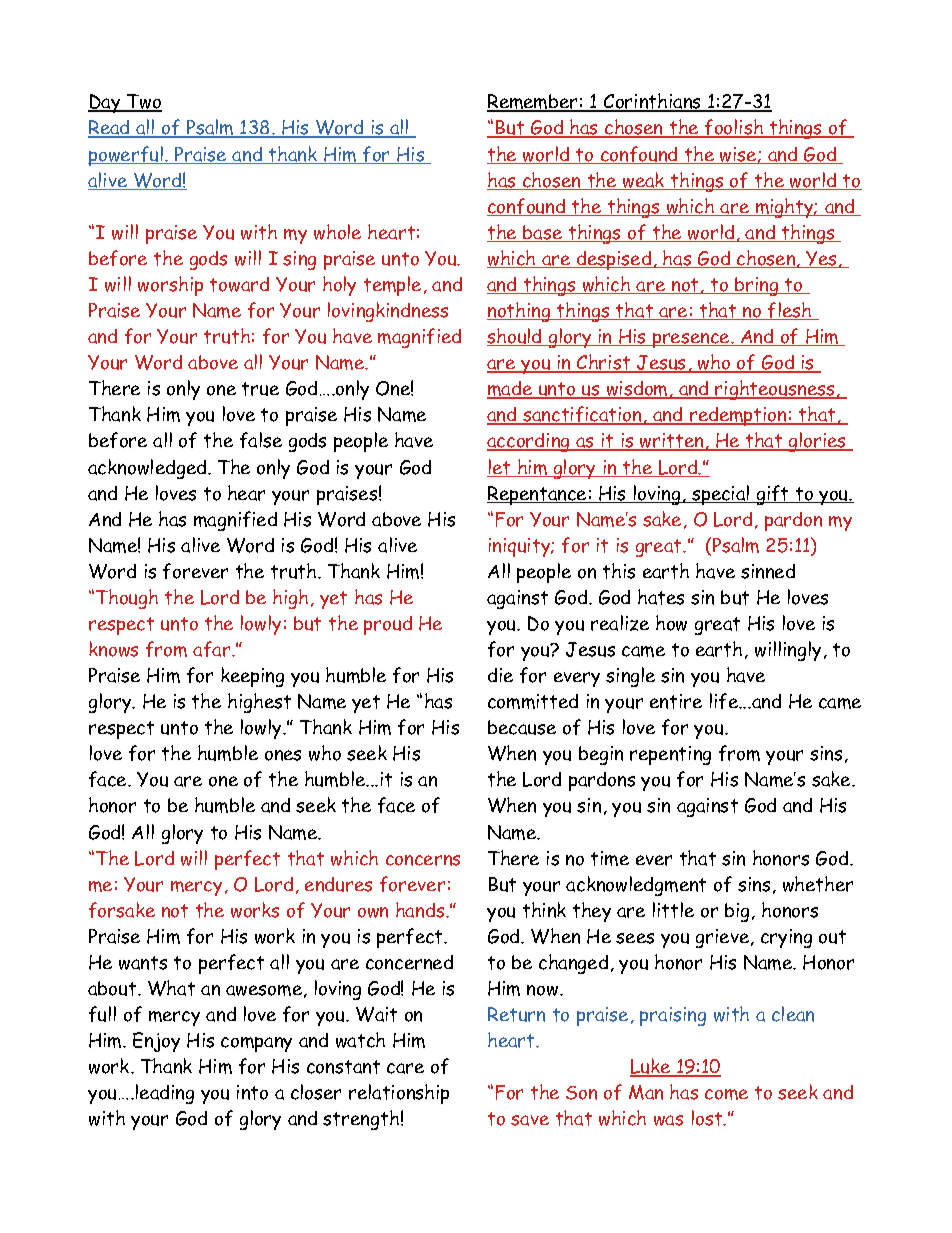 Image resolution: width=952 pixels, height=1233 pixels. Describe the element at coordinates (213, 649) in the screenshot. I see `afar` at that location.
